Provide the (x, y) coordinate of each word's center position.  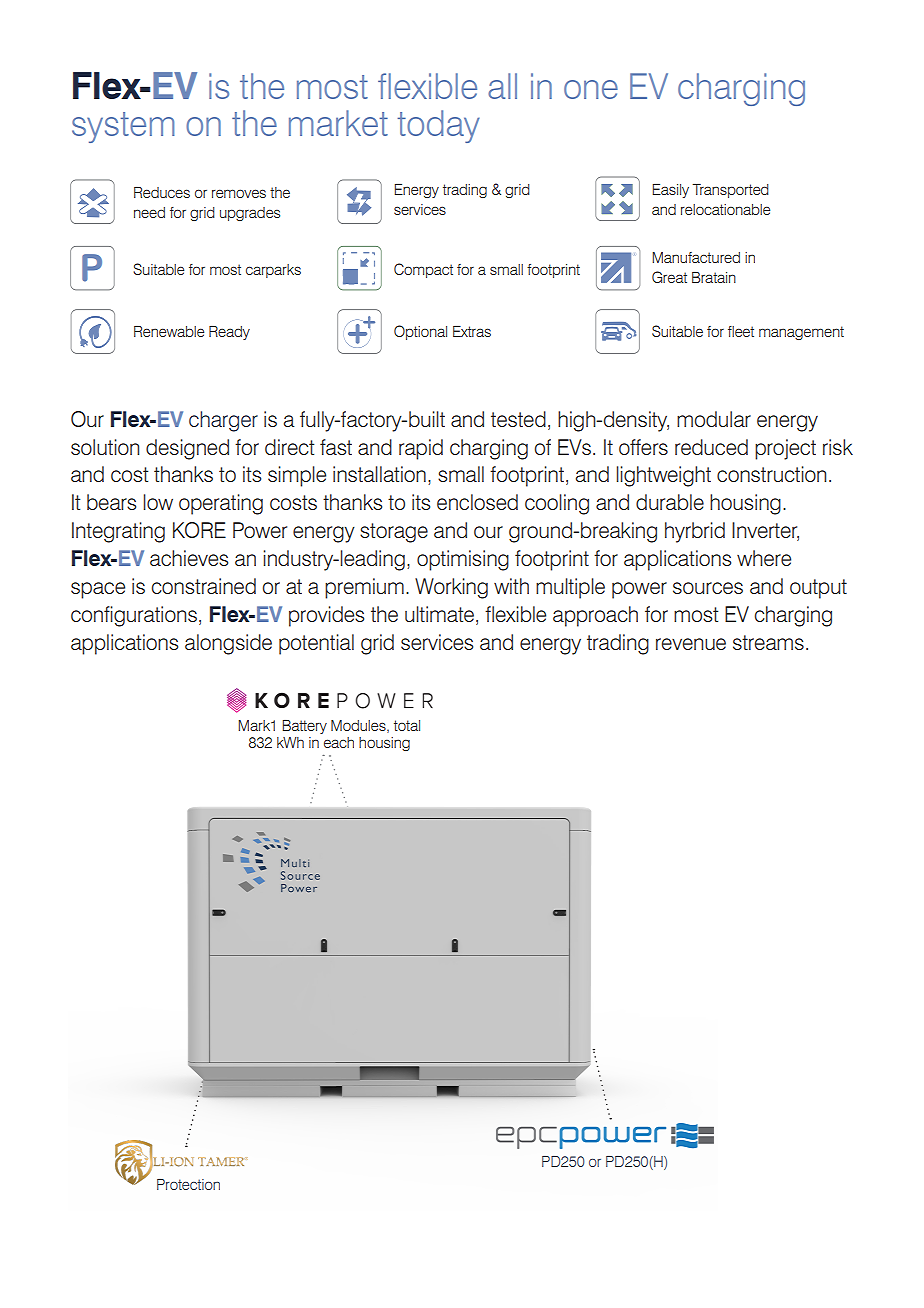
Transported (730, 191)
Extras (472, 331)
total (407, 725)
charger (223, 421)
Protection (188, 1184)
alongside (228, 644)
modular (714, 419)
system (123, 127)
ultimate (439, 614)
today (439, 126)
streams (768, 642)
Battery (304, 727)
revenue (691, 644)
